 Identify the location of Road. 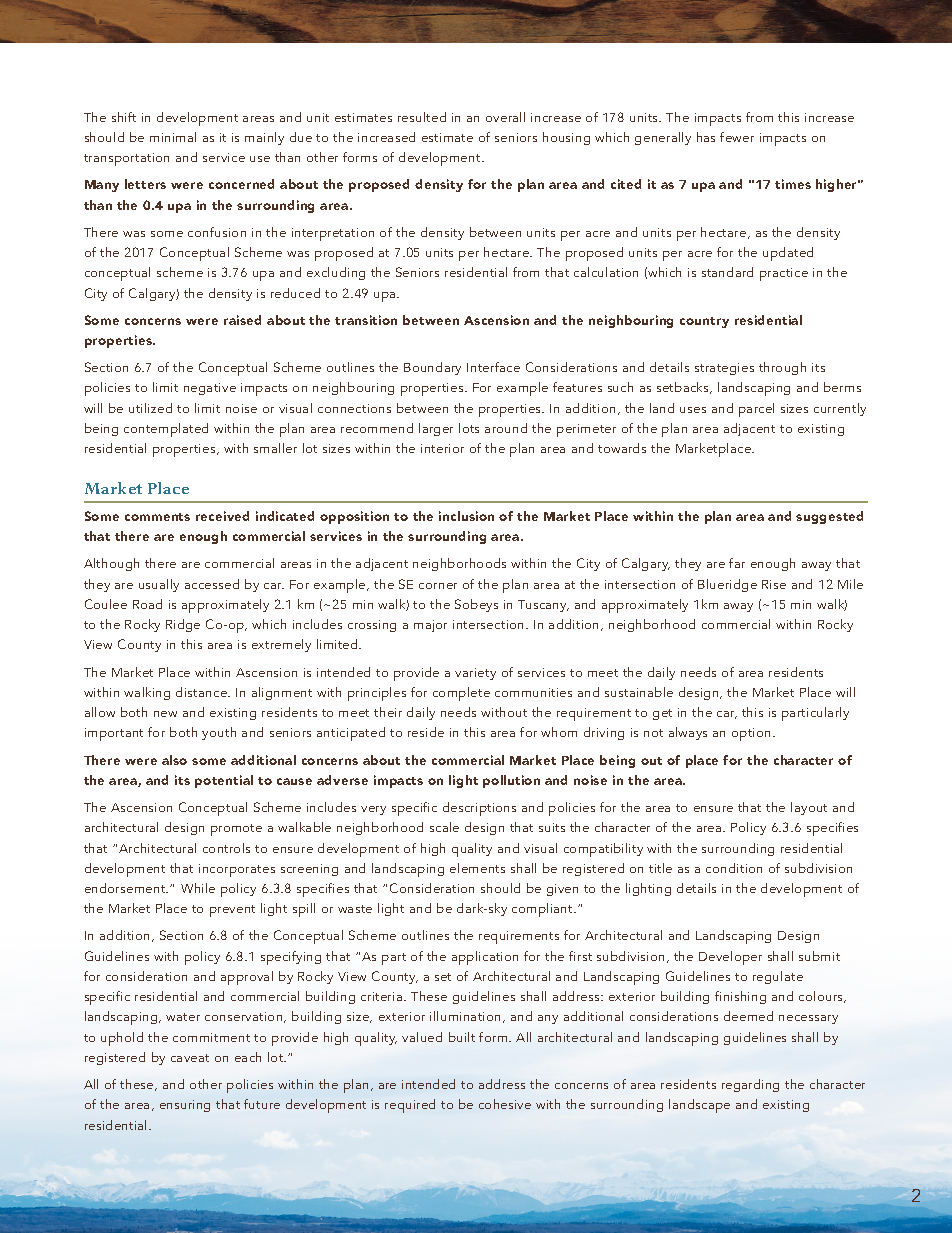
(147, 604).
